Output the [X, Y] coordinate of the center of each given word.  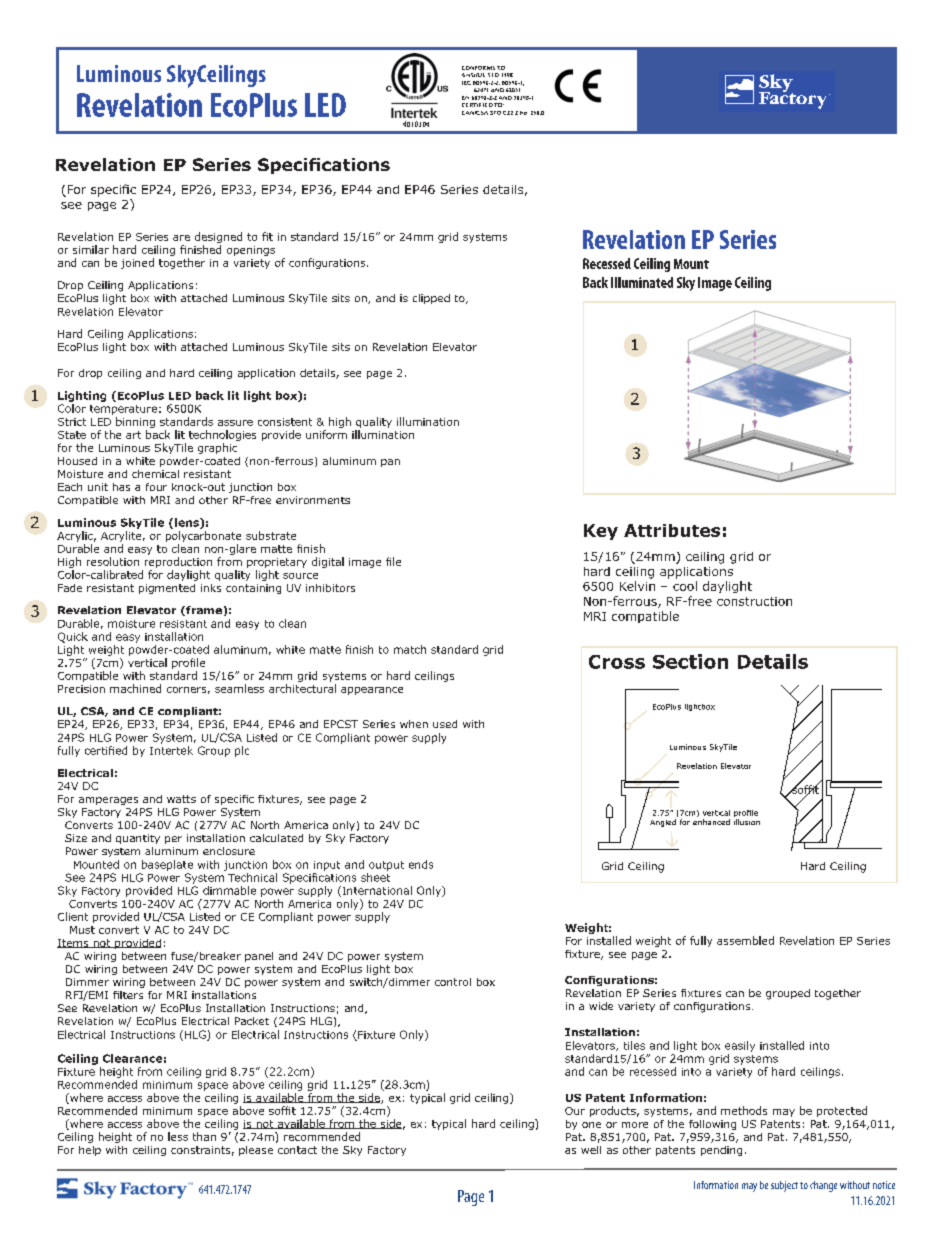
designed [218, 237]
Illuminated [642, 282]
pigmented [167, 589]
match [410, 649]
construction [754, 601]
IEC [466, 83]
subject [784, 1186]
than [204, 1136]
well [591, 1150]
